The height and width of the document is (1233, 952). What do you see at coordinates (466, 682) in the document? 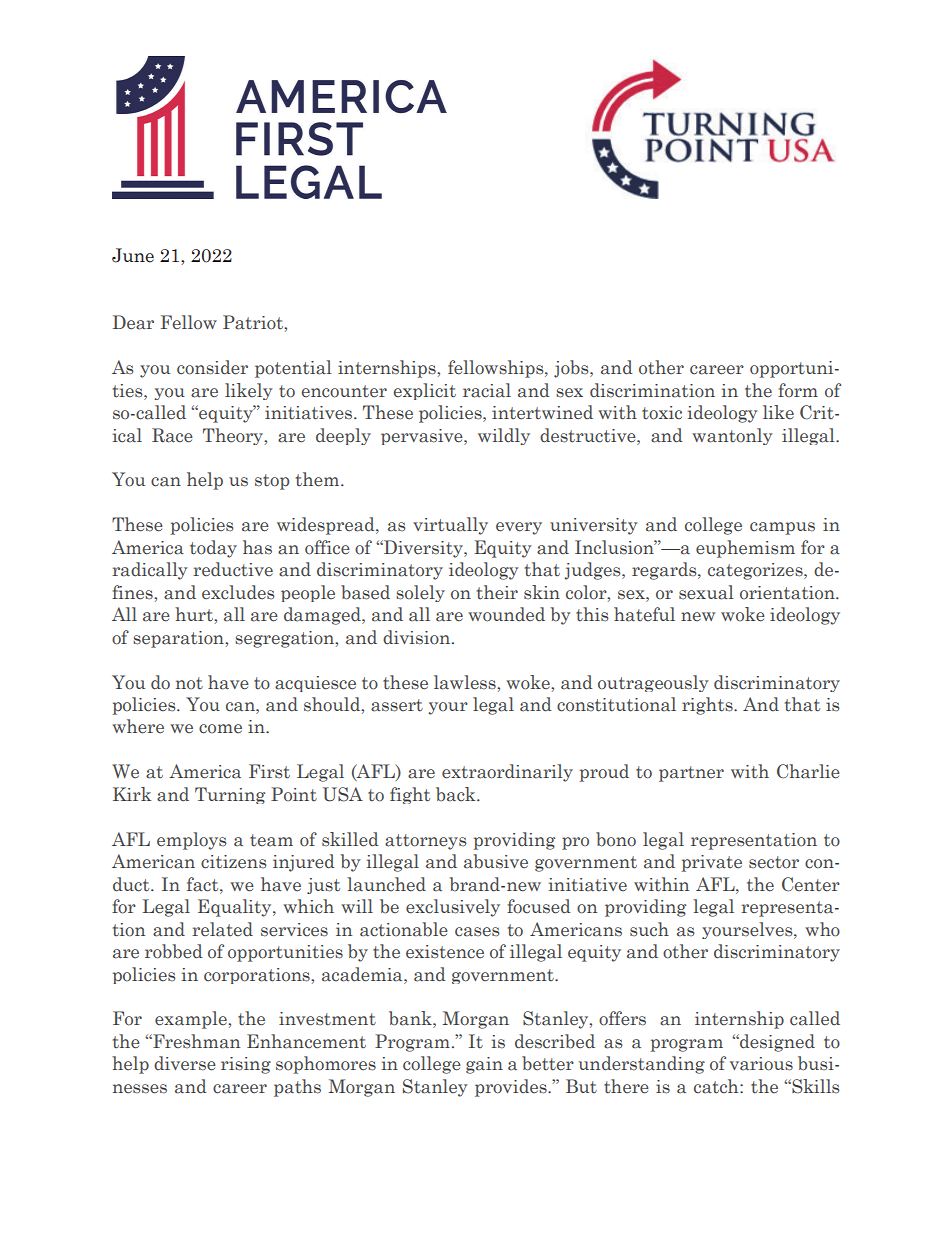
I see `lawless` at bounding box center [466, 682].
